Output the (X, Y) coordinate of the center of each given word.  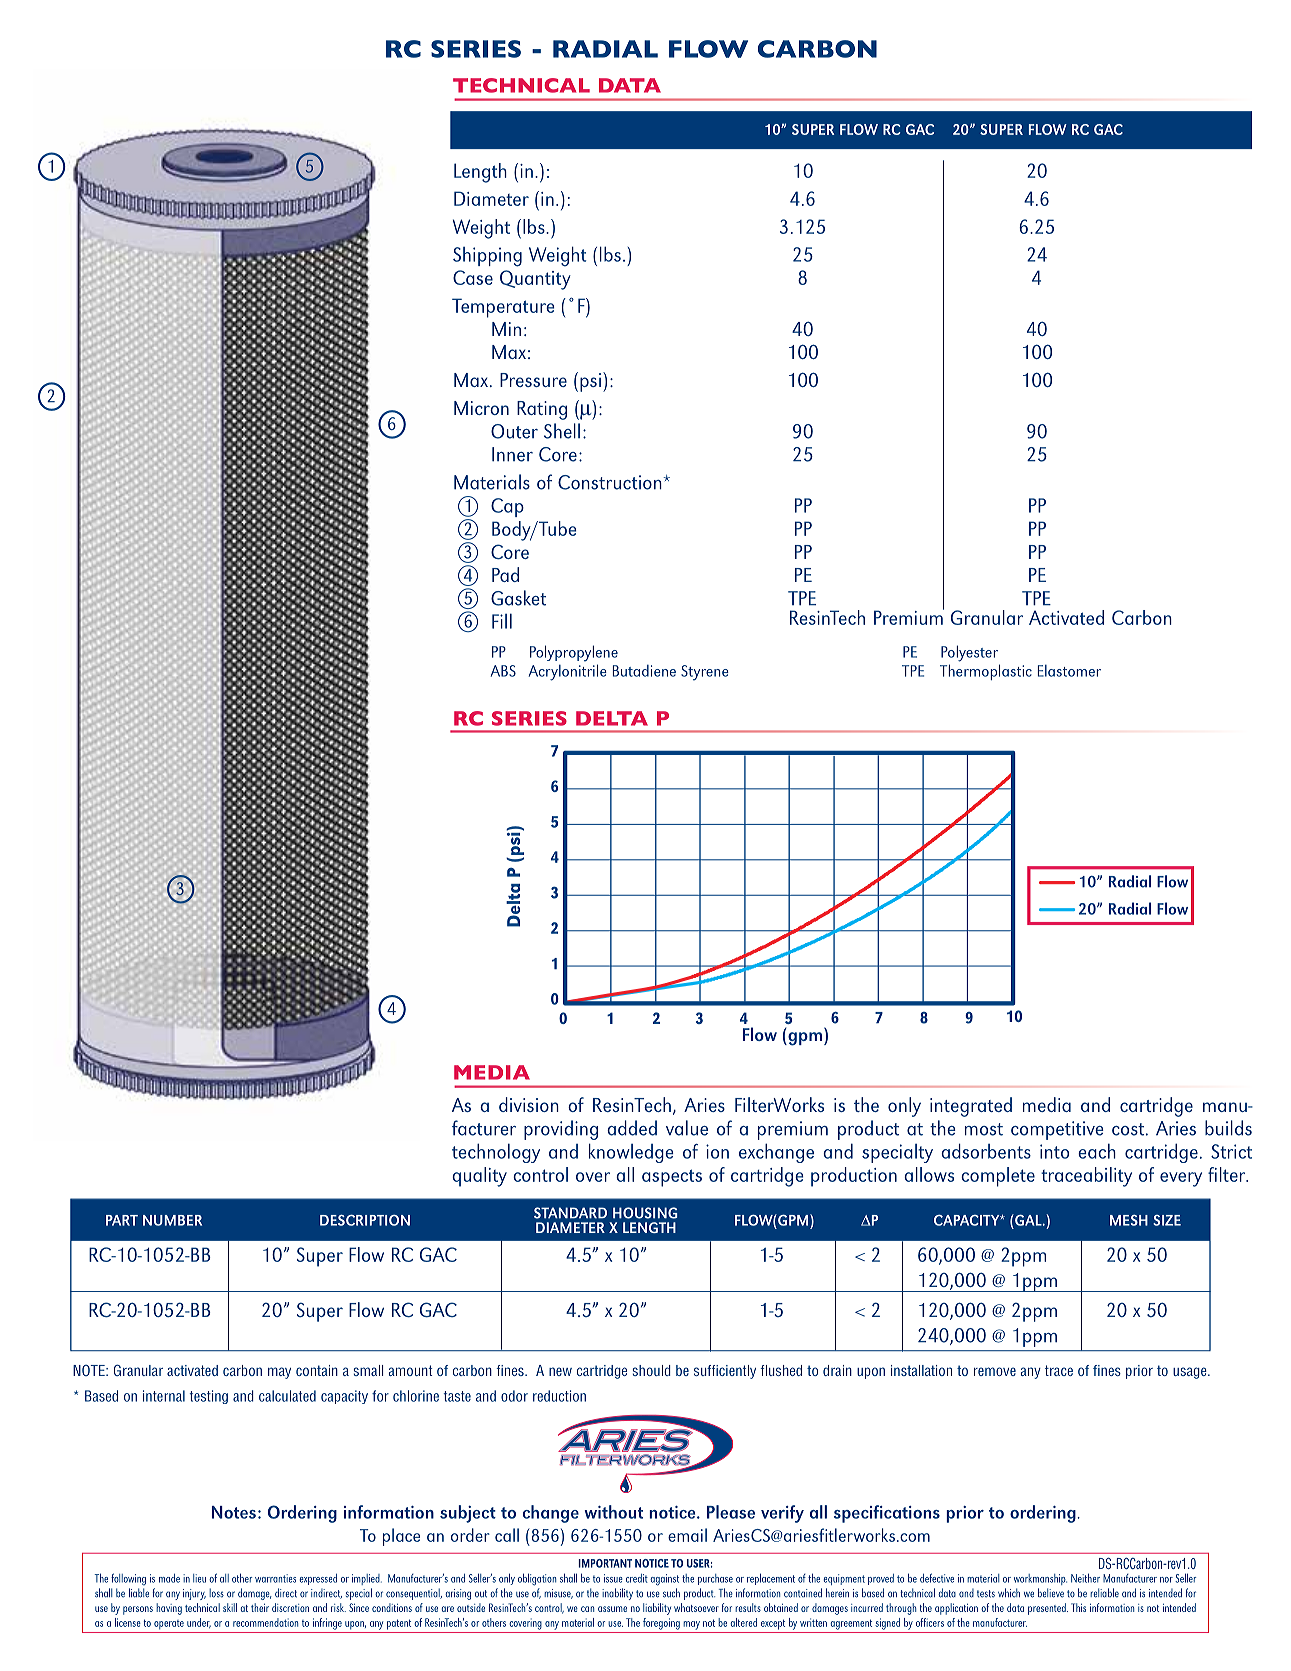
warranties (275, 1578)
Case (473, 277)
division (529, 1104)
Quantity (535, 280)
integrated (971, 1107)
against (664, 1580)
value (687, 1128)
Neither (1085, 1578)
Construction (611, 482)
